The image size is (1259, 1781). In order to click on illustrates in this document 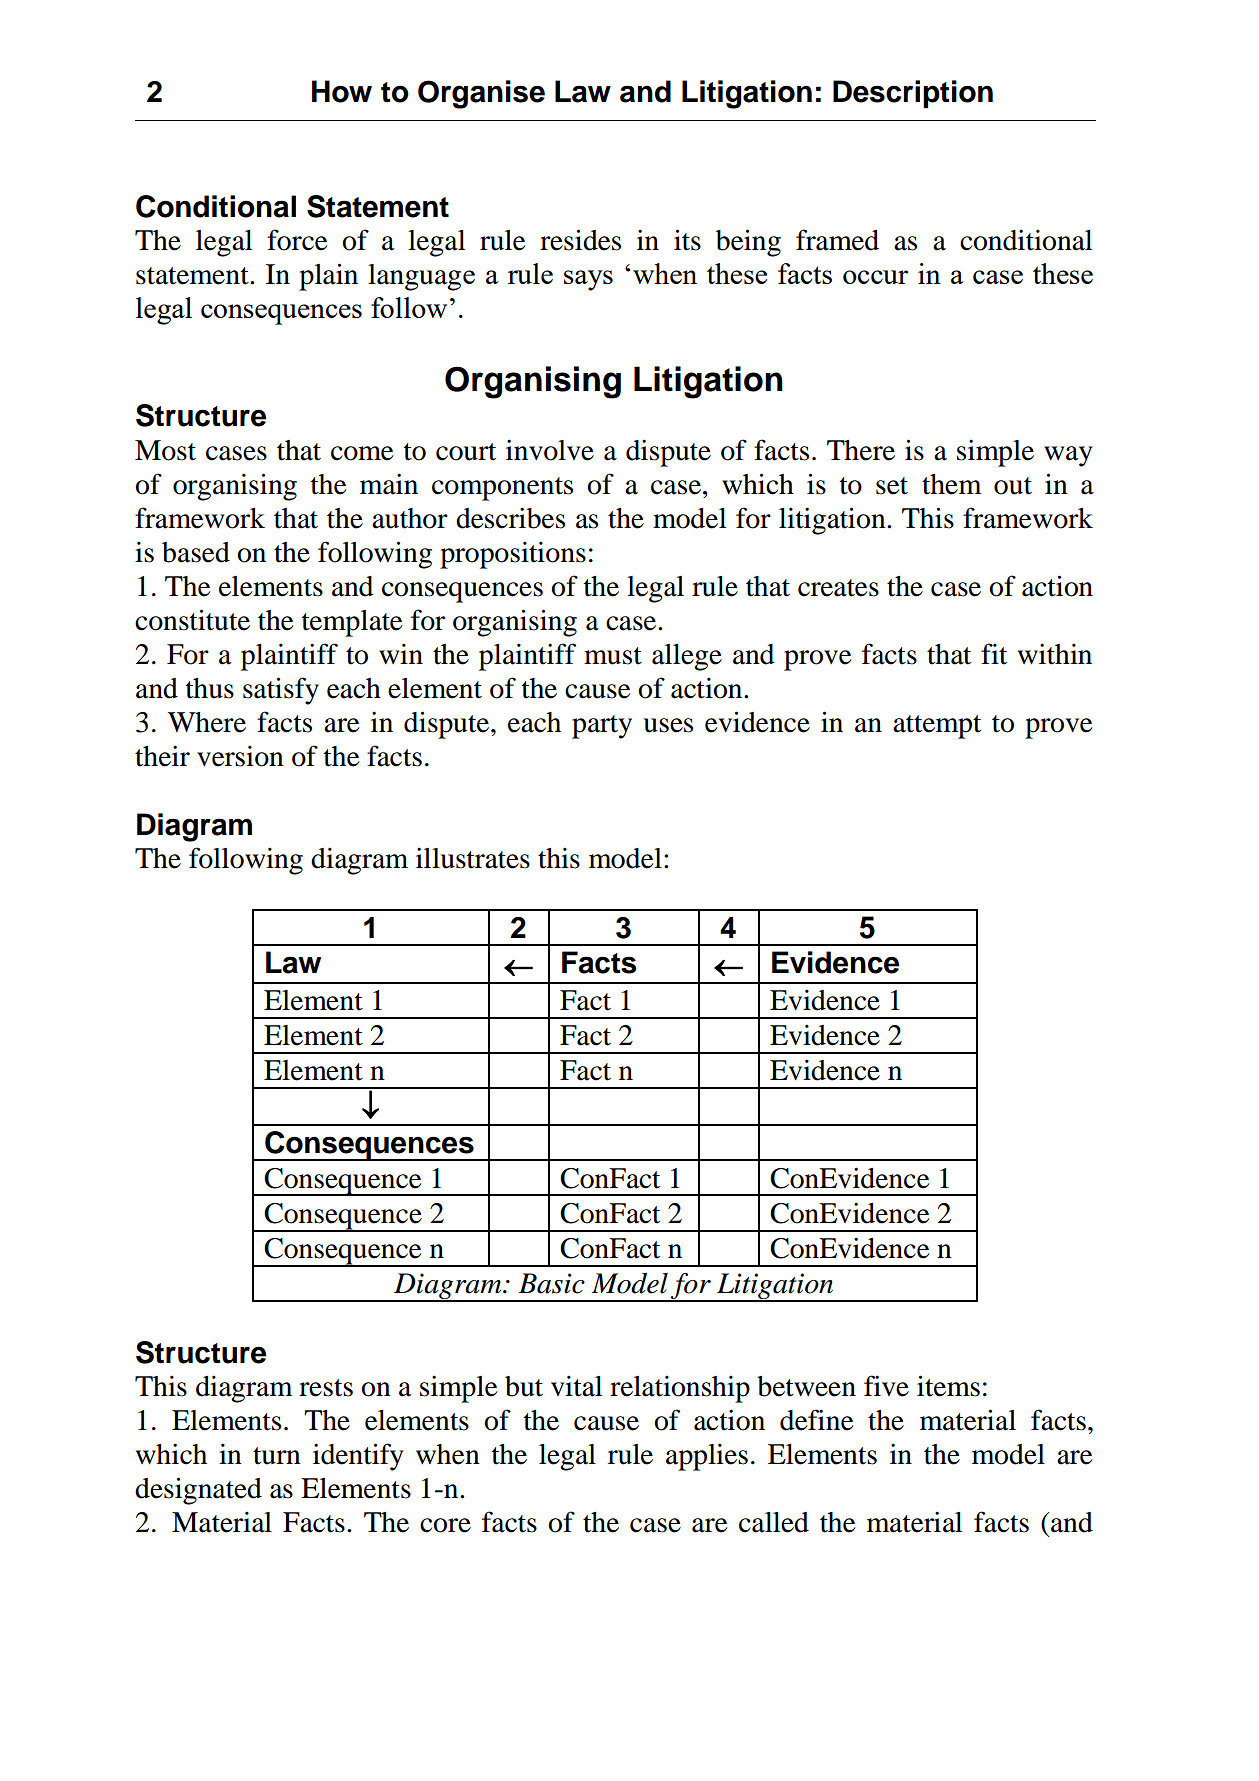, I will do `click(473, 858)`.
